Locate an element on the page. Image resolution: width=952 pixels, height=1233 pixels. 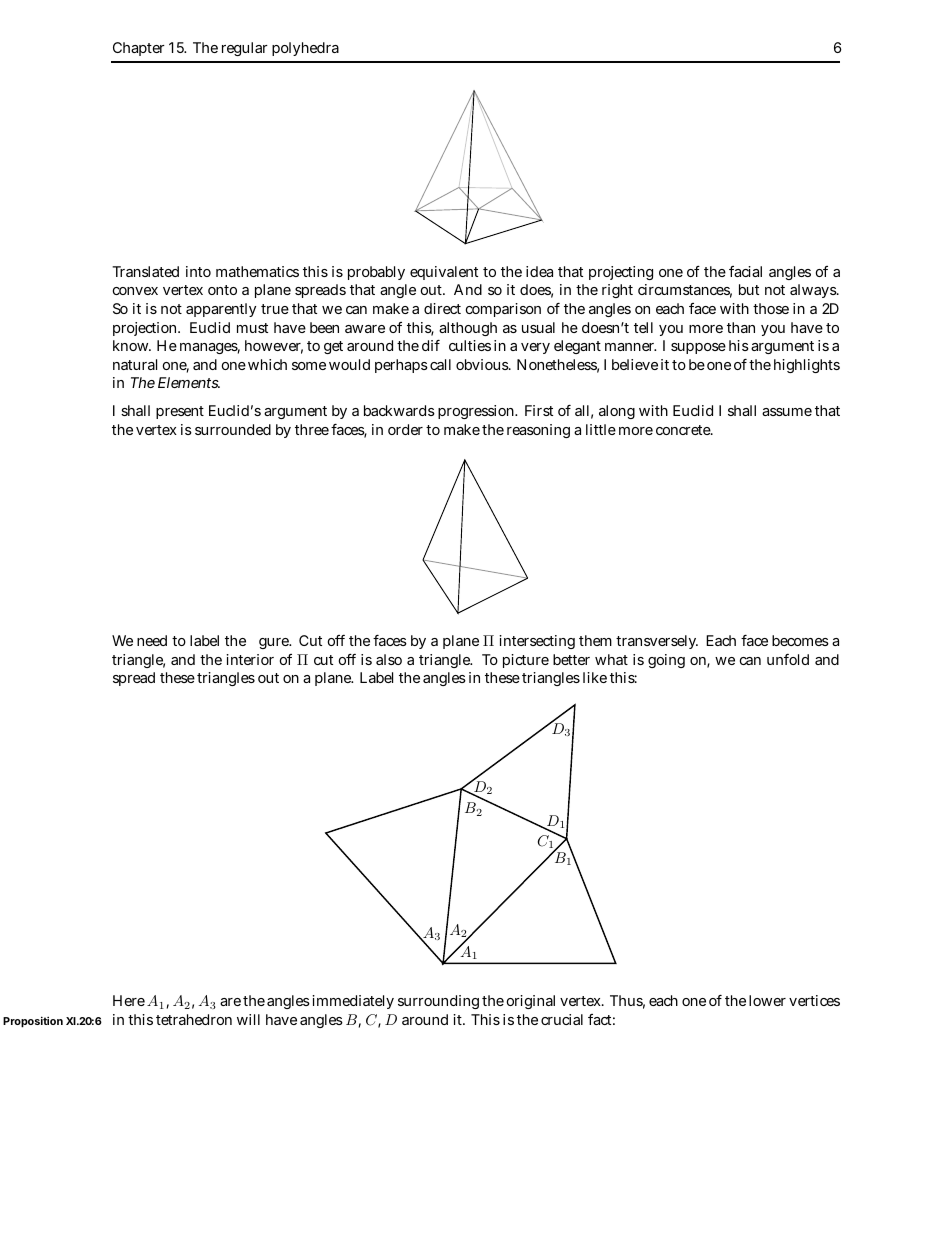
call is located at coordinates (440, 364).
